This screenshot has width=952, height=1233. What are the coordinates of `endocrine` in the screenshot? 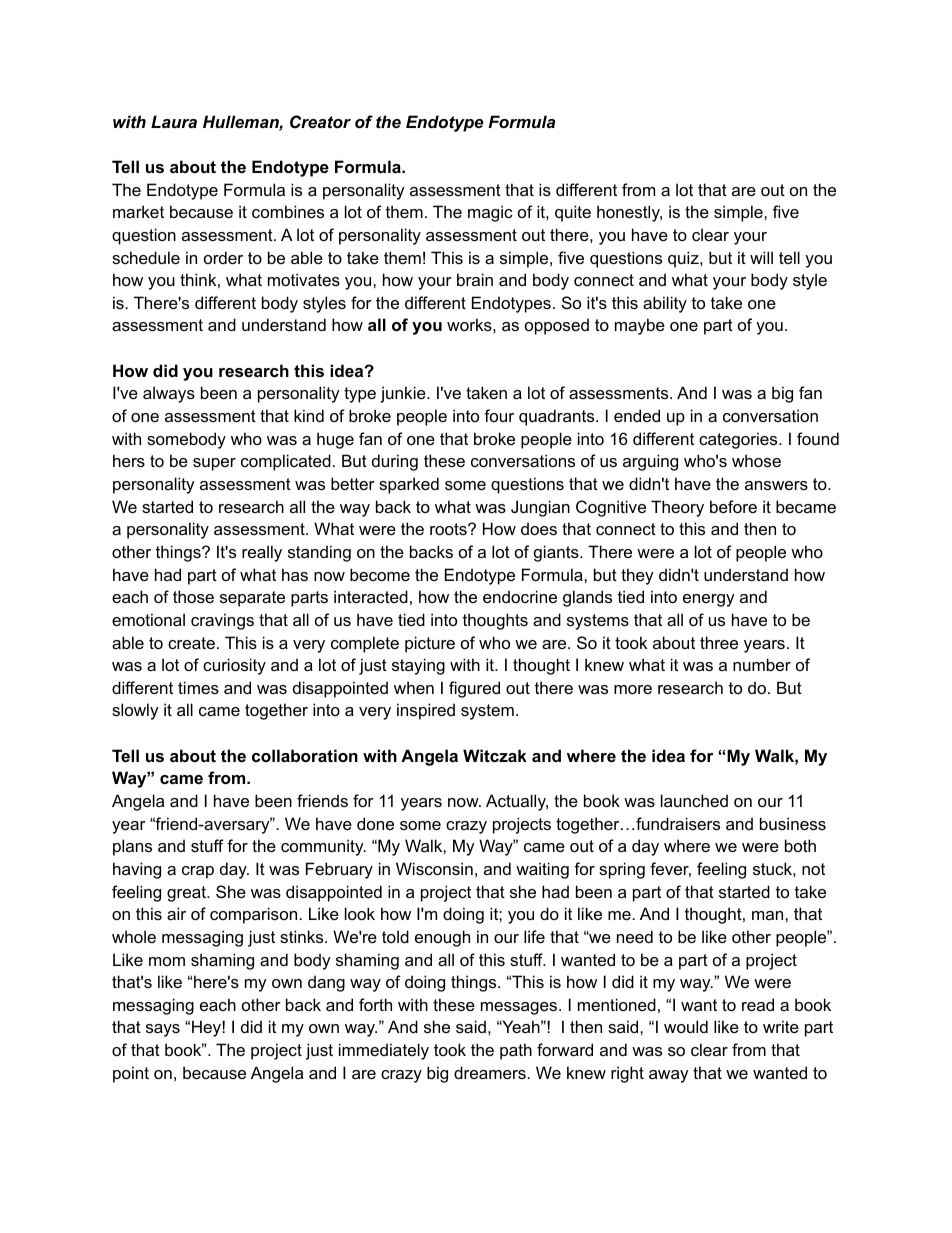 It's located at (520, 596).
